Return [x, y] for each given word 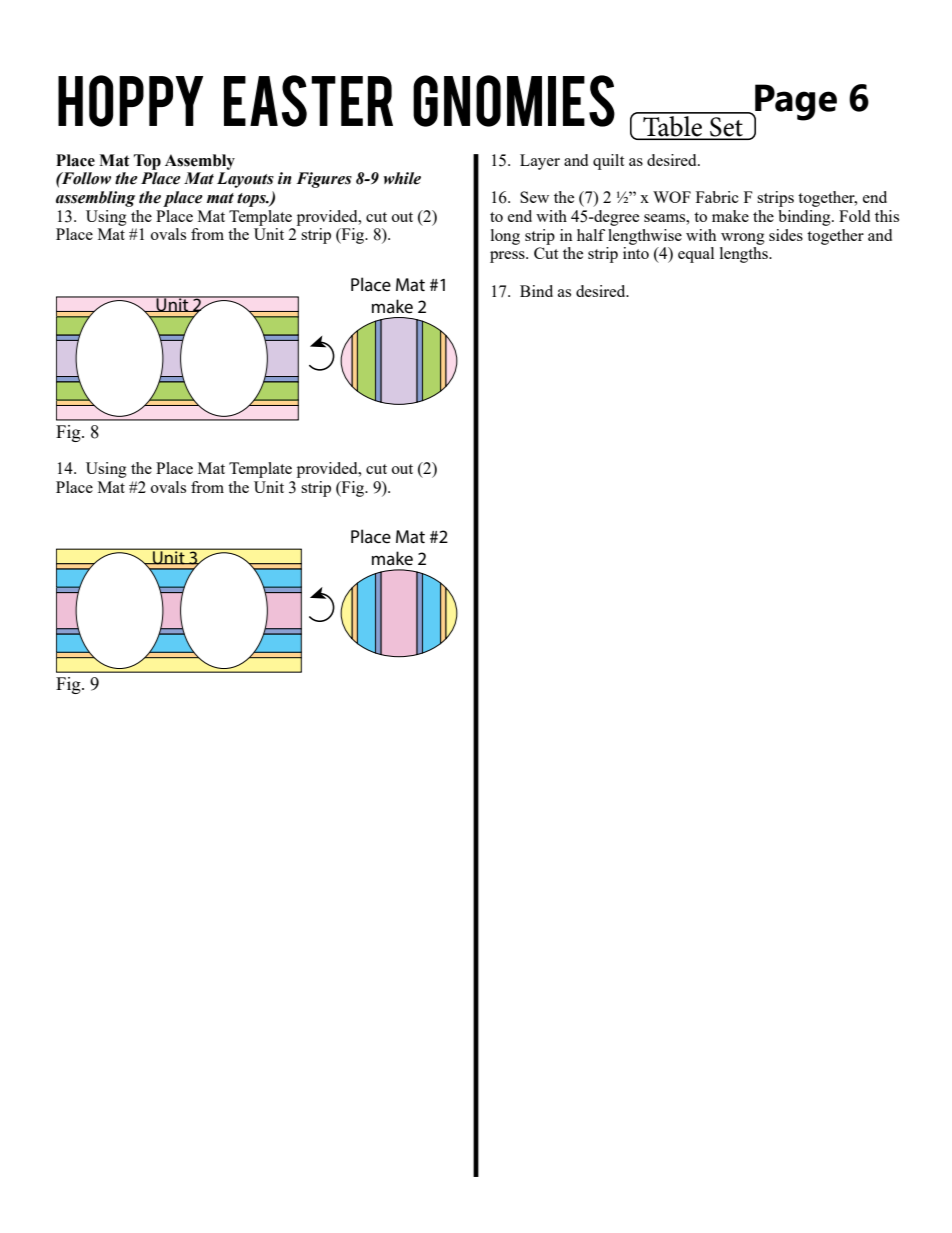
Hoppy [130, 101]
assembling [95, 199]
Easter [308, 101]
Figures [324, 180]
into [636, 253]
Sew [534, 197]
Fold [854, 216]
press [508, 257]
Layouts [245, 180]
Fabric [717, 197]
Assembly [200, 162]
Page [795, 103]
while [402, 178]
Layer [540, 162]
